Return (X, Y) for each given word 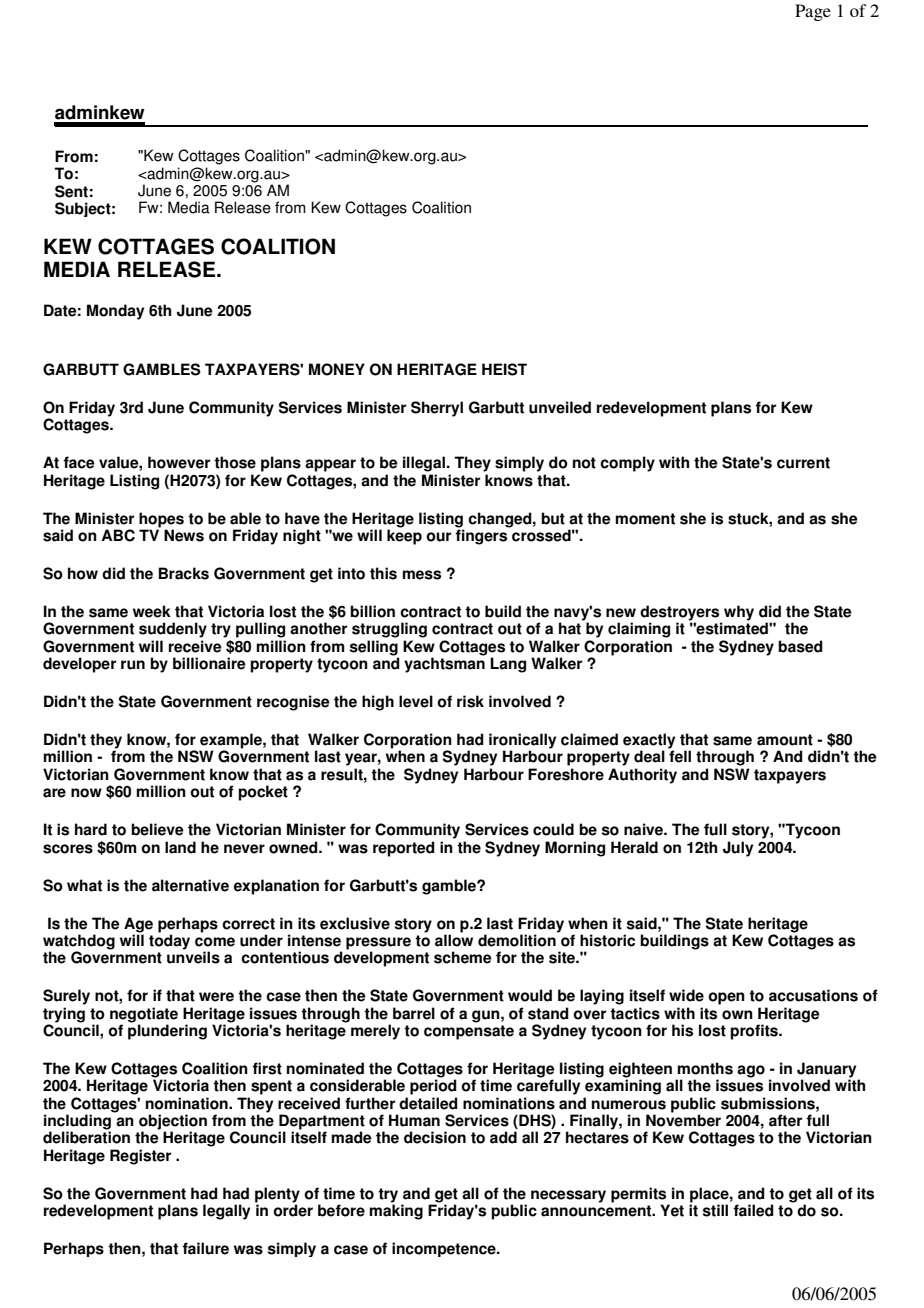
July (738, 849)
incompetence (445, 1249)
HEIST (504, 369)
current (803, 463)
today (169, 941)
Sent (71, 191)
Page (813, 12)
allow (454, 939)
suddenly (173, 630)
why (739, 613)
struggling (389, 630)
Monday (115, 312)
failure (205, 1248)
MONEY (337, 369)
